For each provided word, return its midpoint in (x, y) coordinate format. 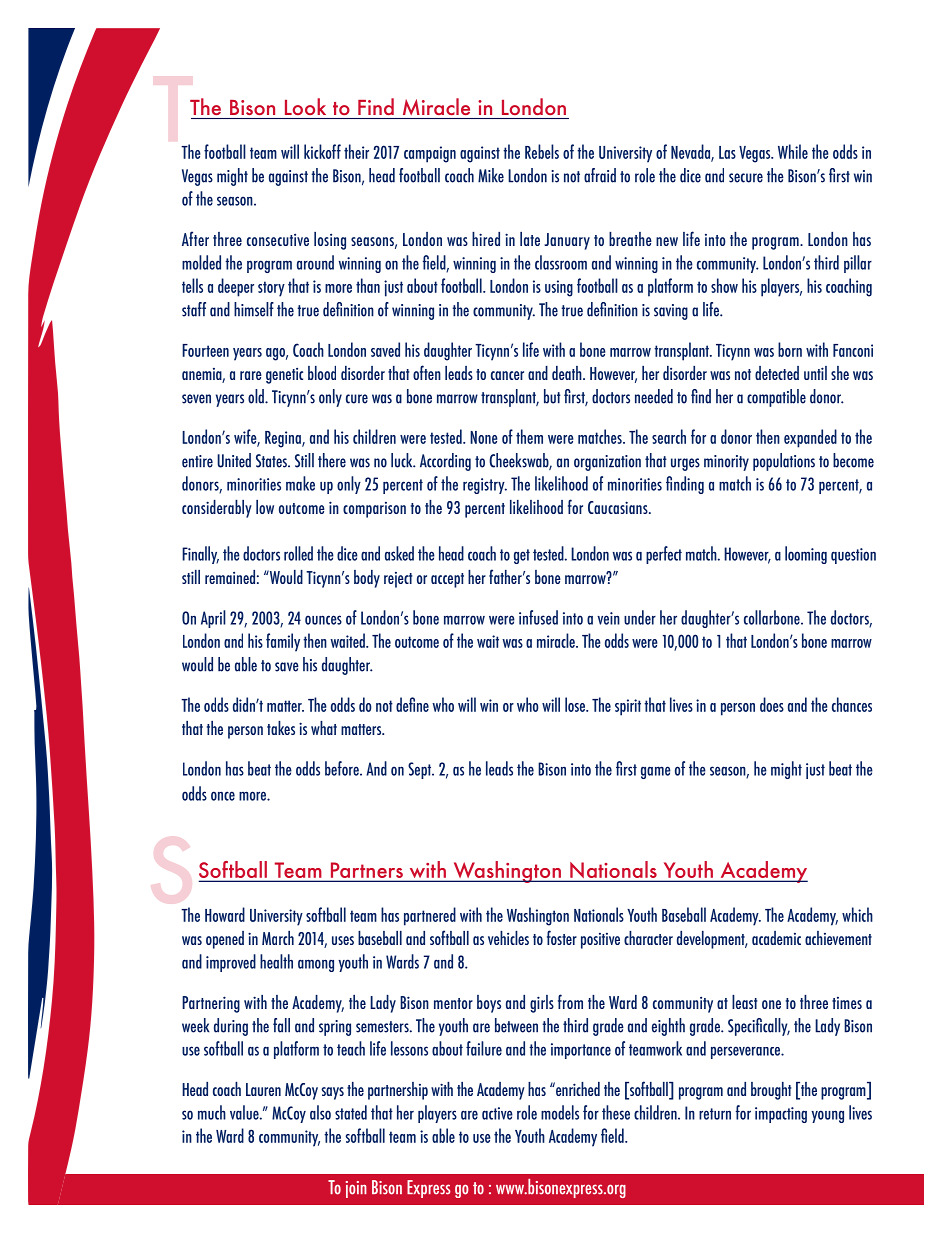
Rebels (542, 151)
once (223, 796)
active (497, 1113)
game (656, 772)
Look (305, 106)
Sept (421, 770)
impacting (781, 1115)
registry (485, 486)
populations (784, 462)
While (793, 151)
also (320, 1112)
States (272, 461)
